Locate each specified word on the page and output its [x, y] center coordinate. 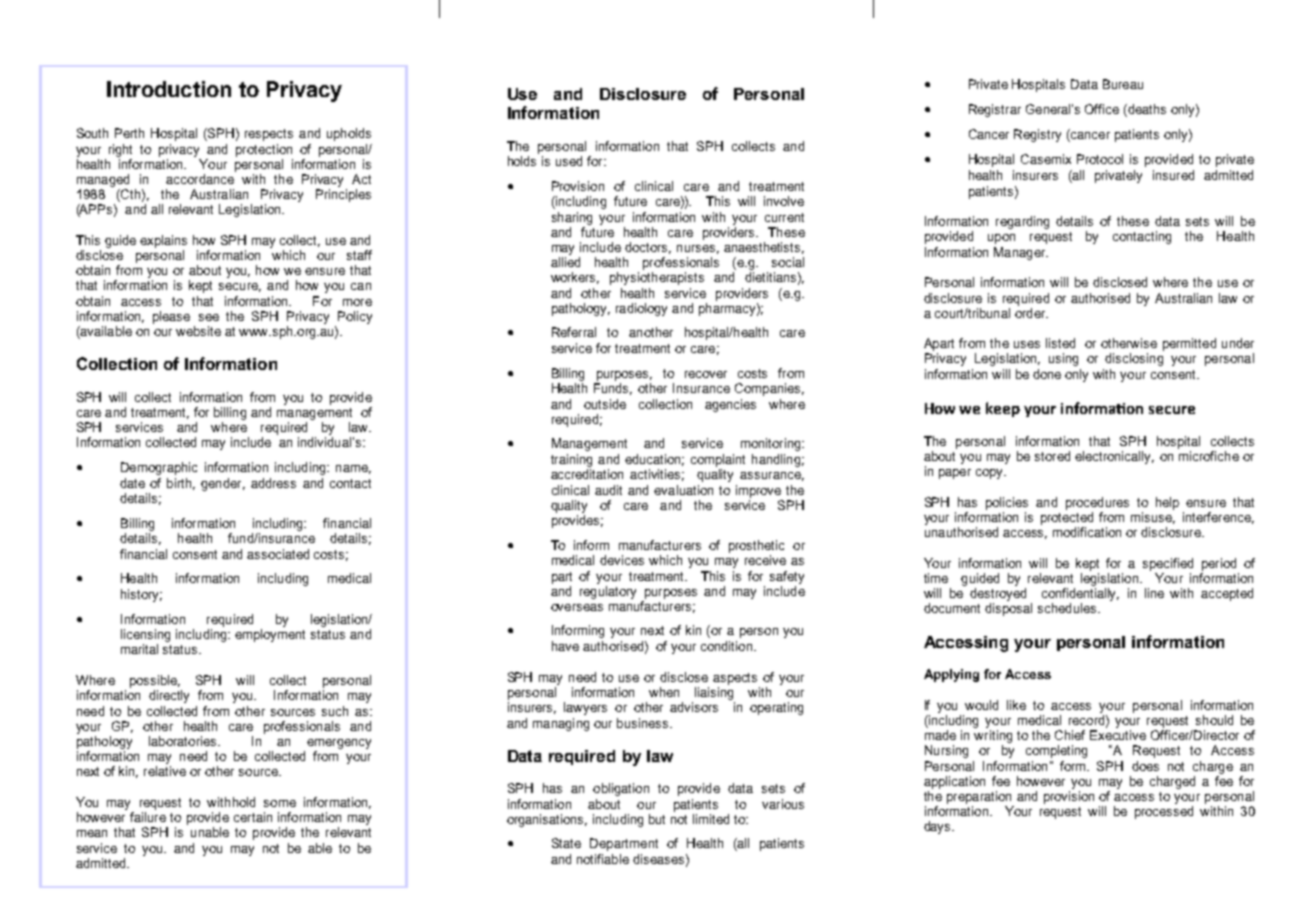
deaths [1146, 110]
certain [253, 817]
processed [1164, 812]
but [657, 819]
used [569, 161]
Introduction [169, 89]
